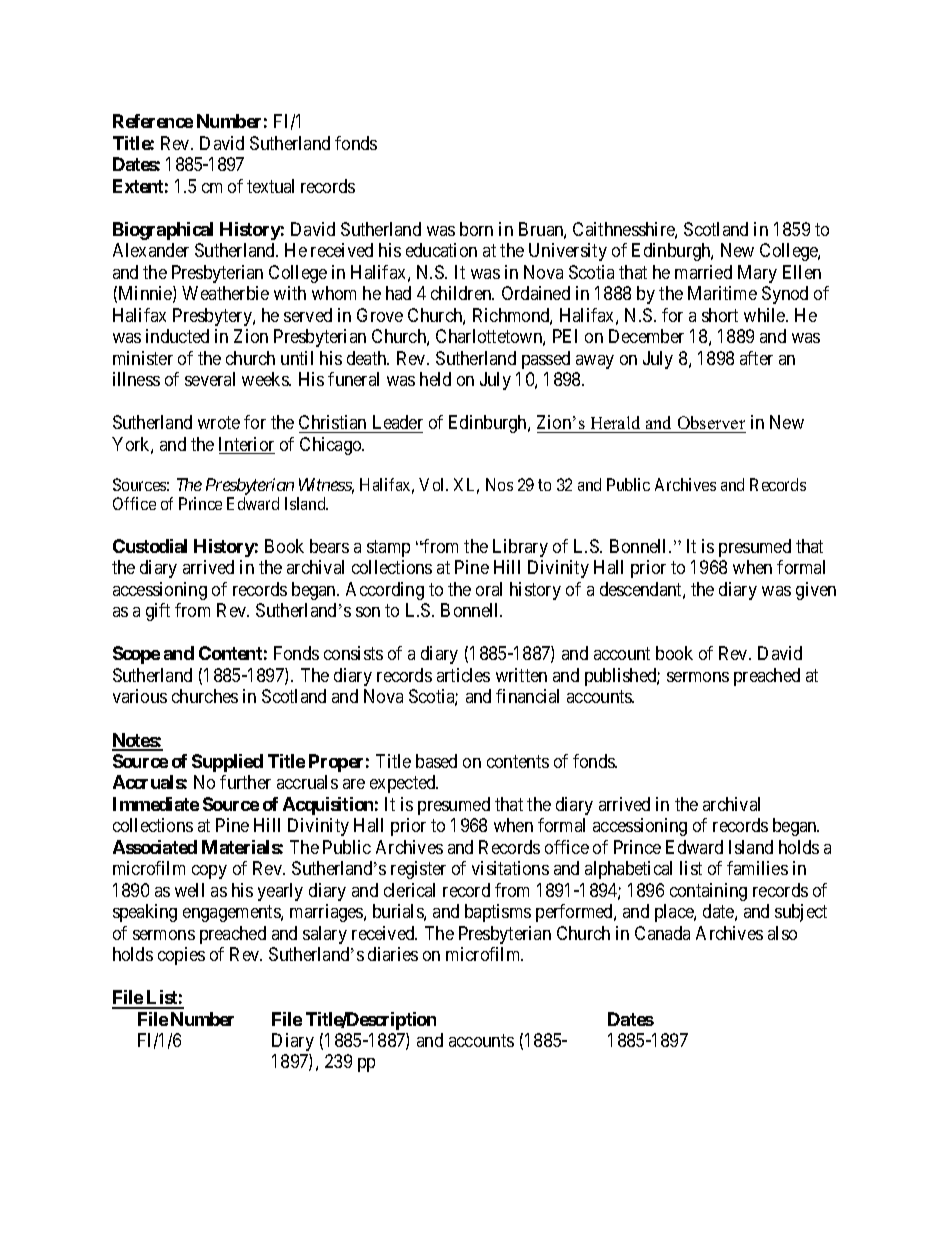 The height and width of the screenshot is (1233, 952). Describe the element at coordinates (158, 612) in the screenshot. I see `gift` at that location.
